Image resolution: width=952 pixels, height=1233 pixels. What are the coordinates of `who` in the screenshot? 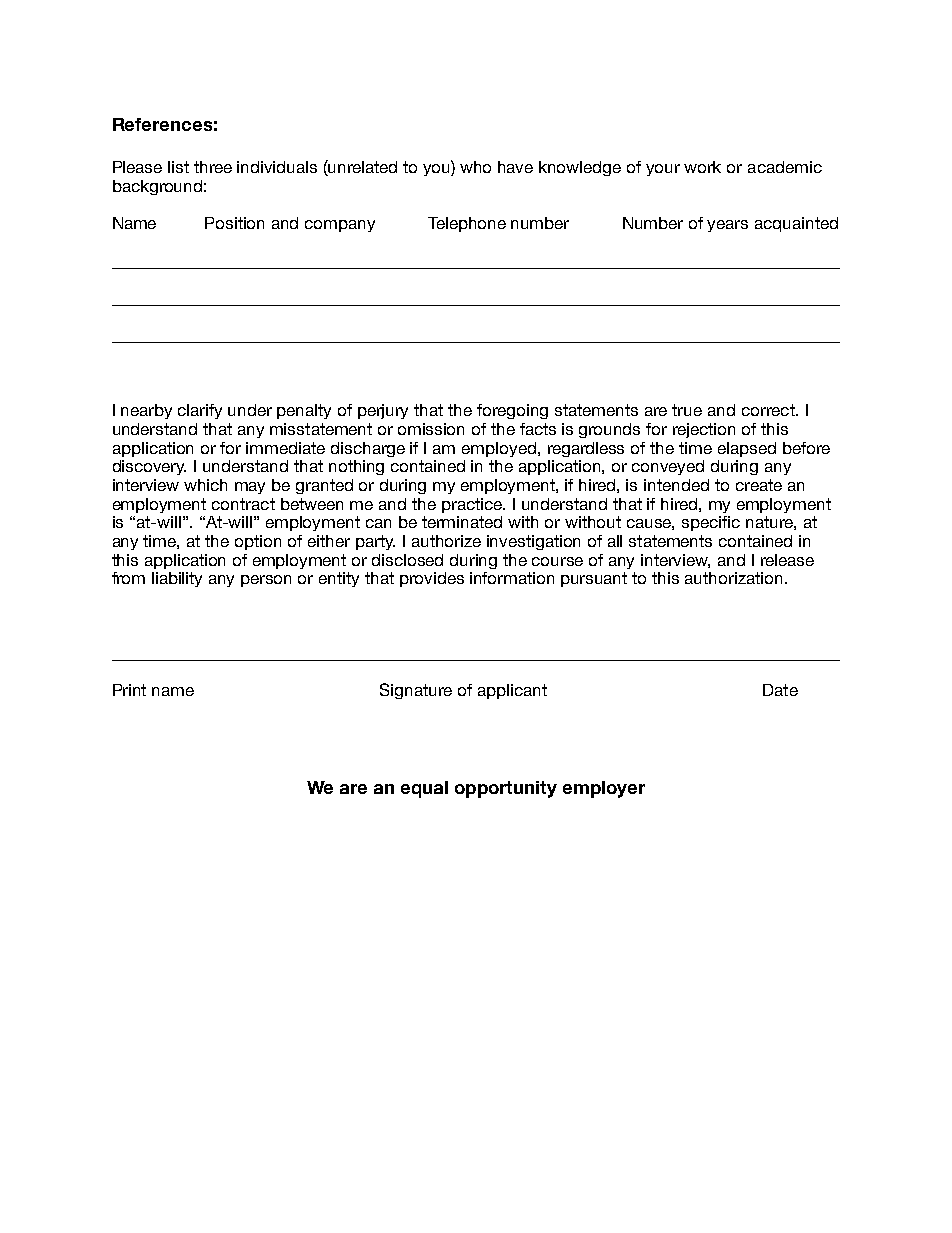 It's located at (475, 167).
